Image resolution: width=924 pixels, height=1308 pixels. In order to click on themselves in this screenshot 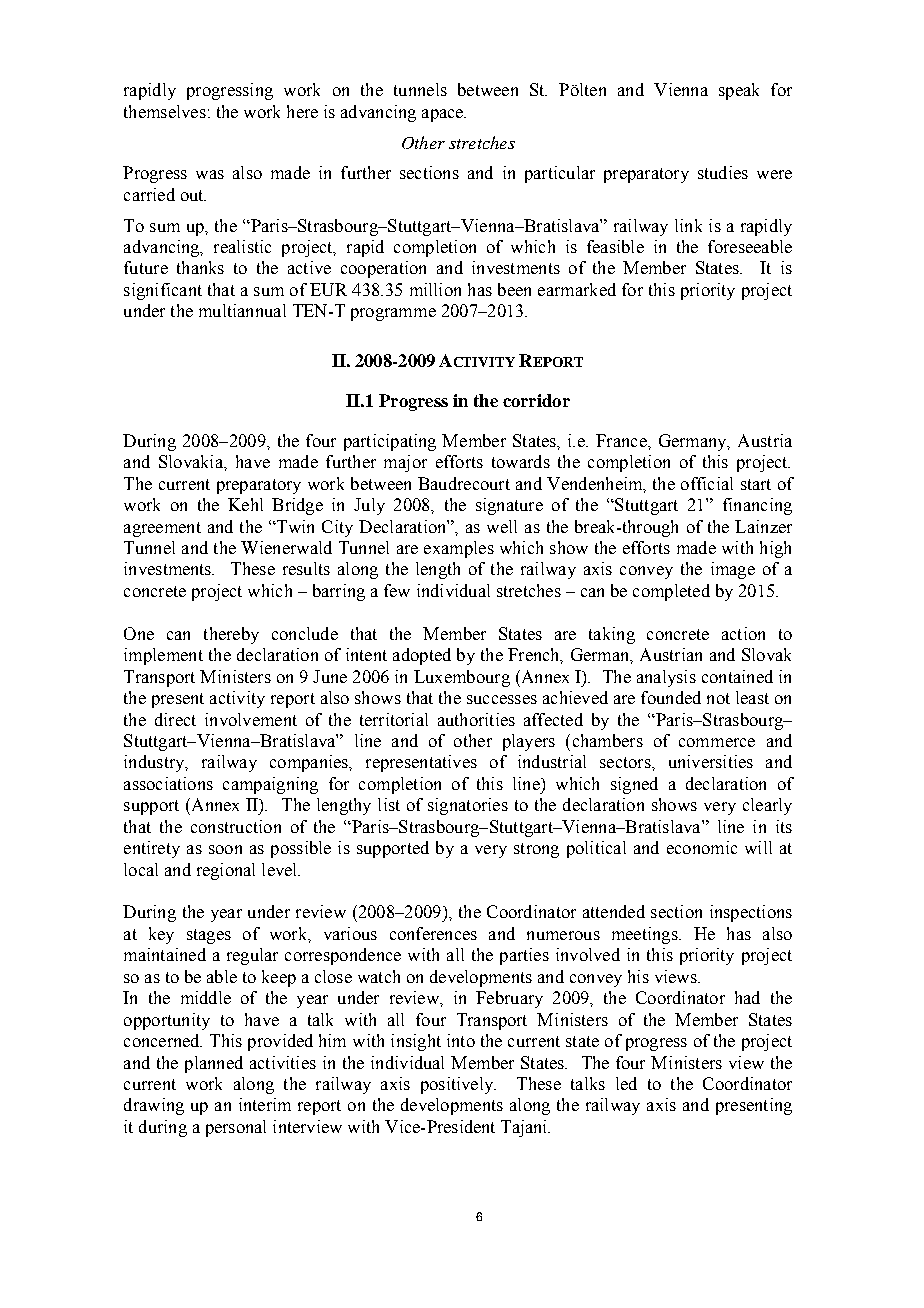, I will do `click(165, 111)`.
